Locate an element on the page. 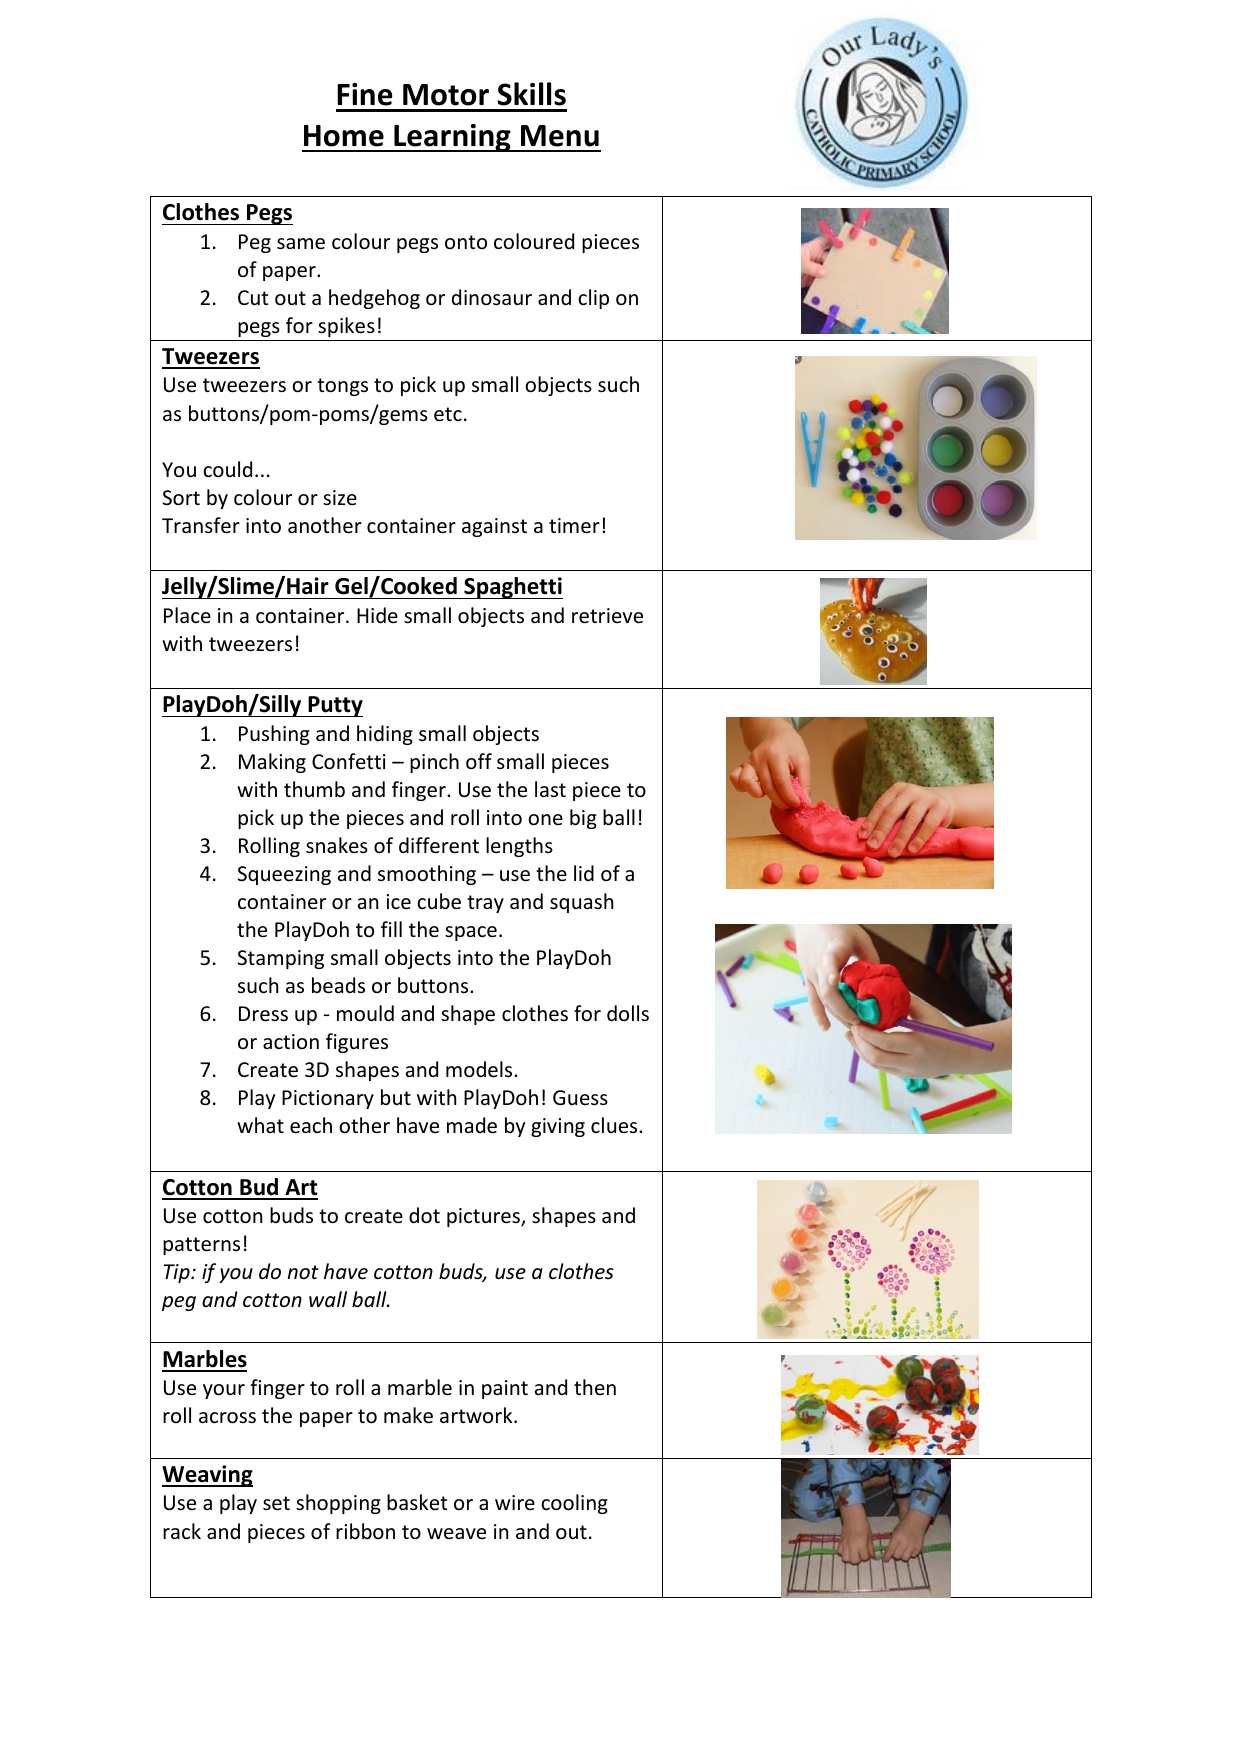  Making is located at coordinates (272, 763).
